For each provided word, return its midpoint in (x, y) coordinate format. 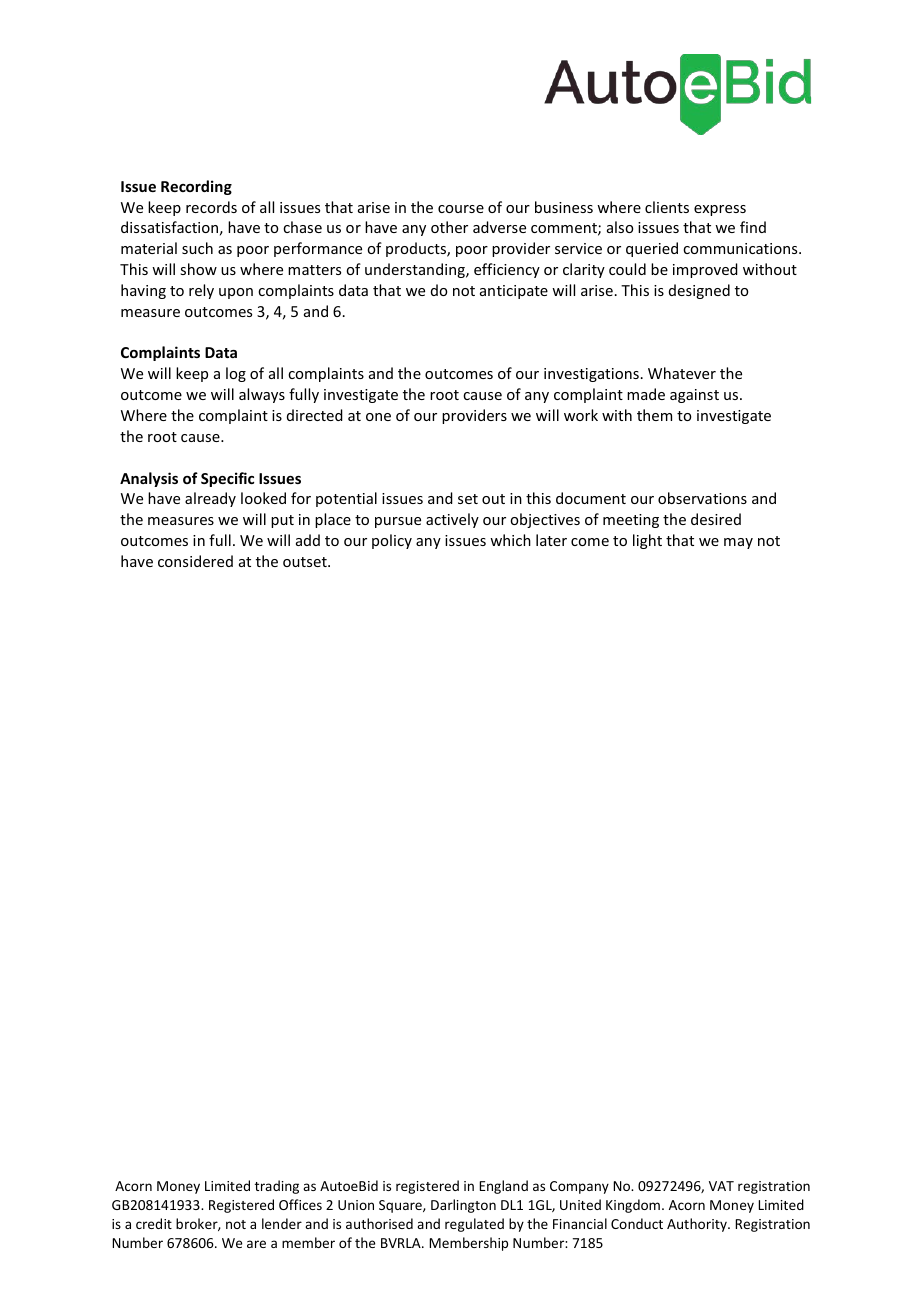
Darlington (463, 1206)
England (503, 1187)
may (738, 543)
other (449, 227)
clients (667, 207)
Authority (698, 1225)
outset (306, 562)
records (211, 207)
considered (195, 561)
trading (277, 1187)
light (647, 541)
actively (452, 520)
